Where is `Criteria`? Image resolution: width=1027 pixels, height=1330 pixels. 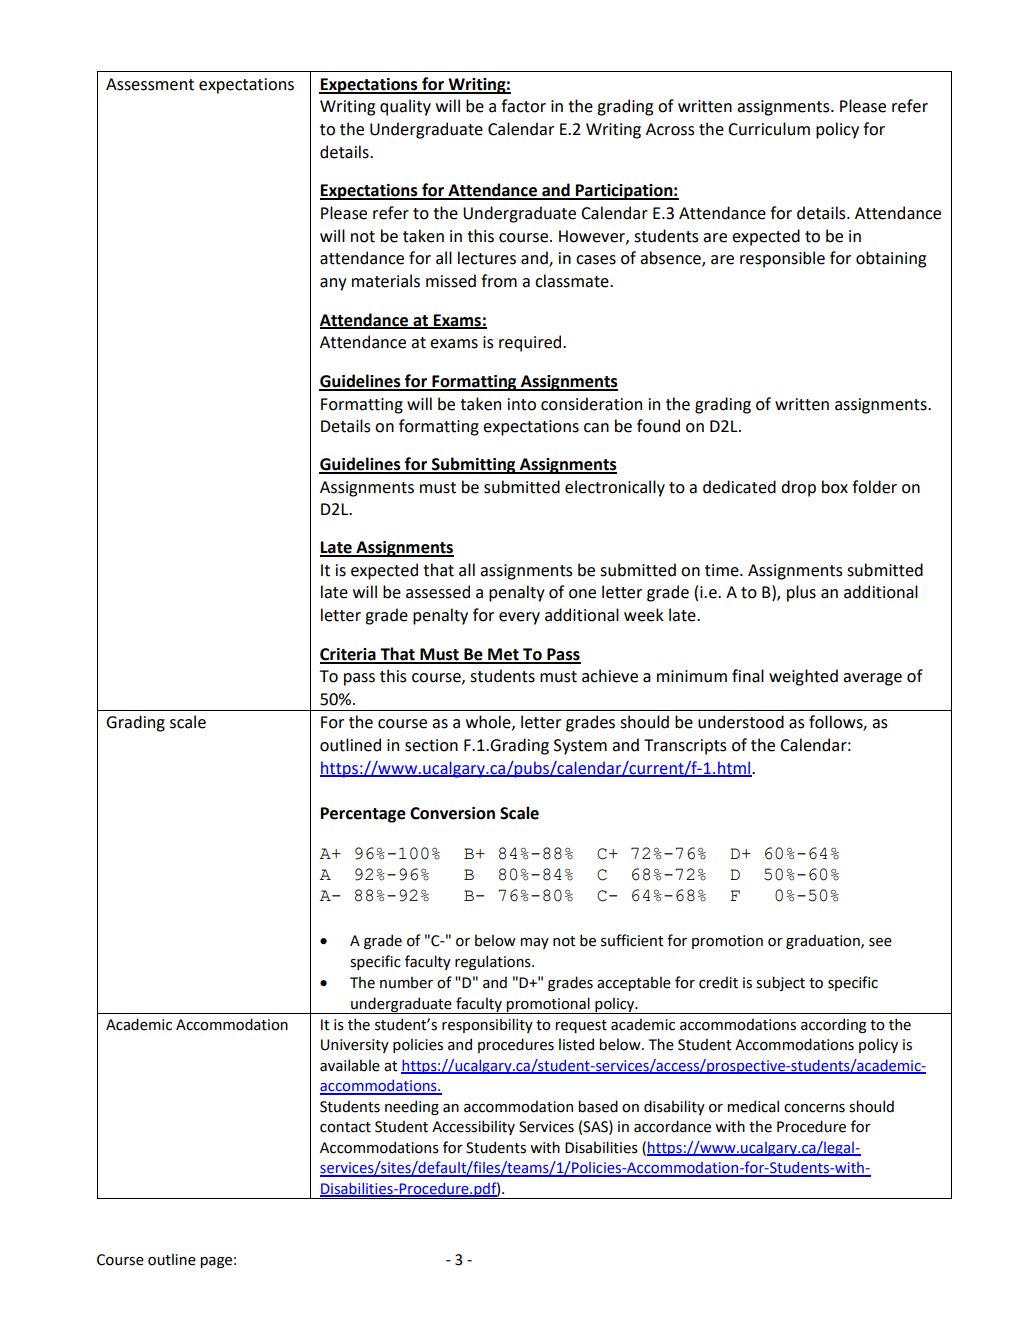
Criteria is located at coordinates (349, 655).
